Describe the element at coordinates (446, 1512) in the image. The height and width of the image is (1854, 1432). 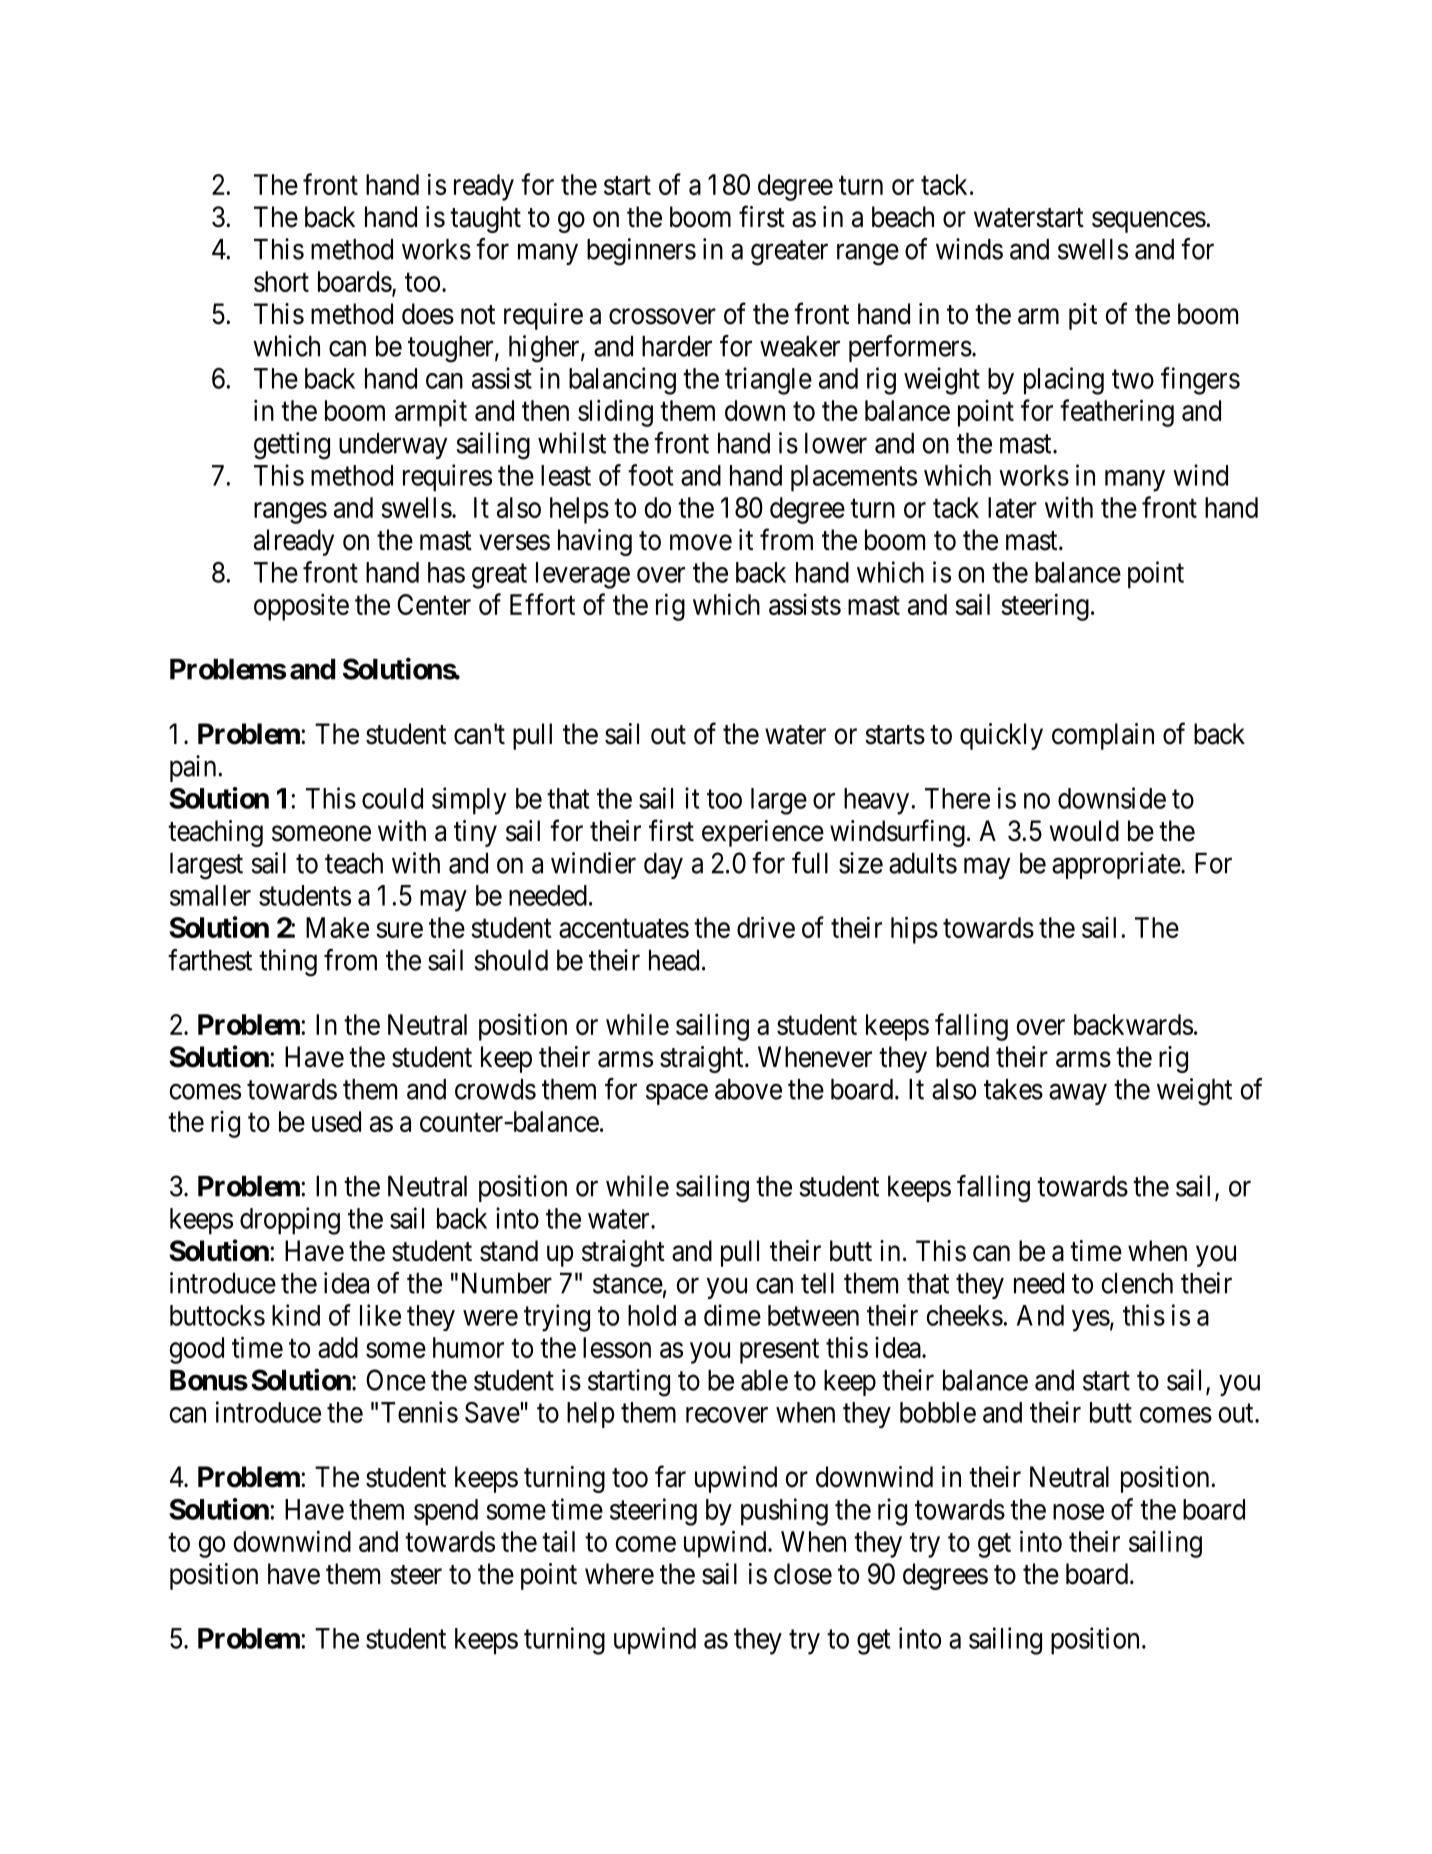
I see `spend` at that location.
